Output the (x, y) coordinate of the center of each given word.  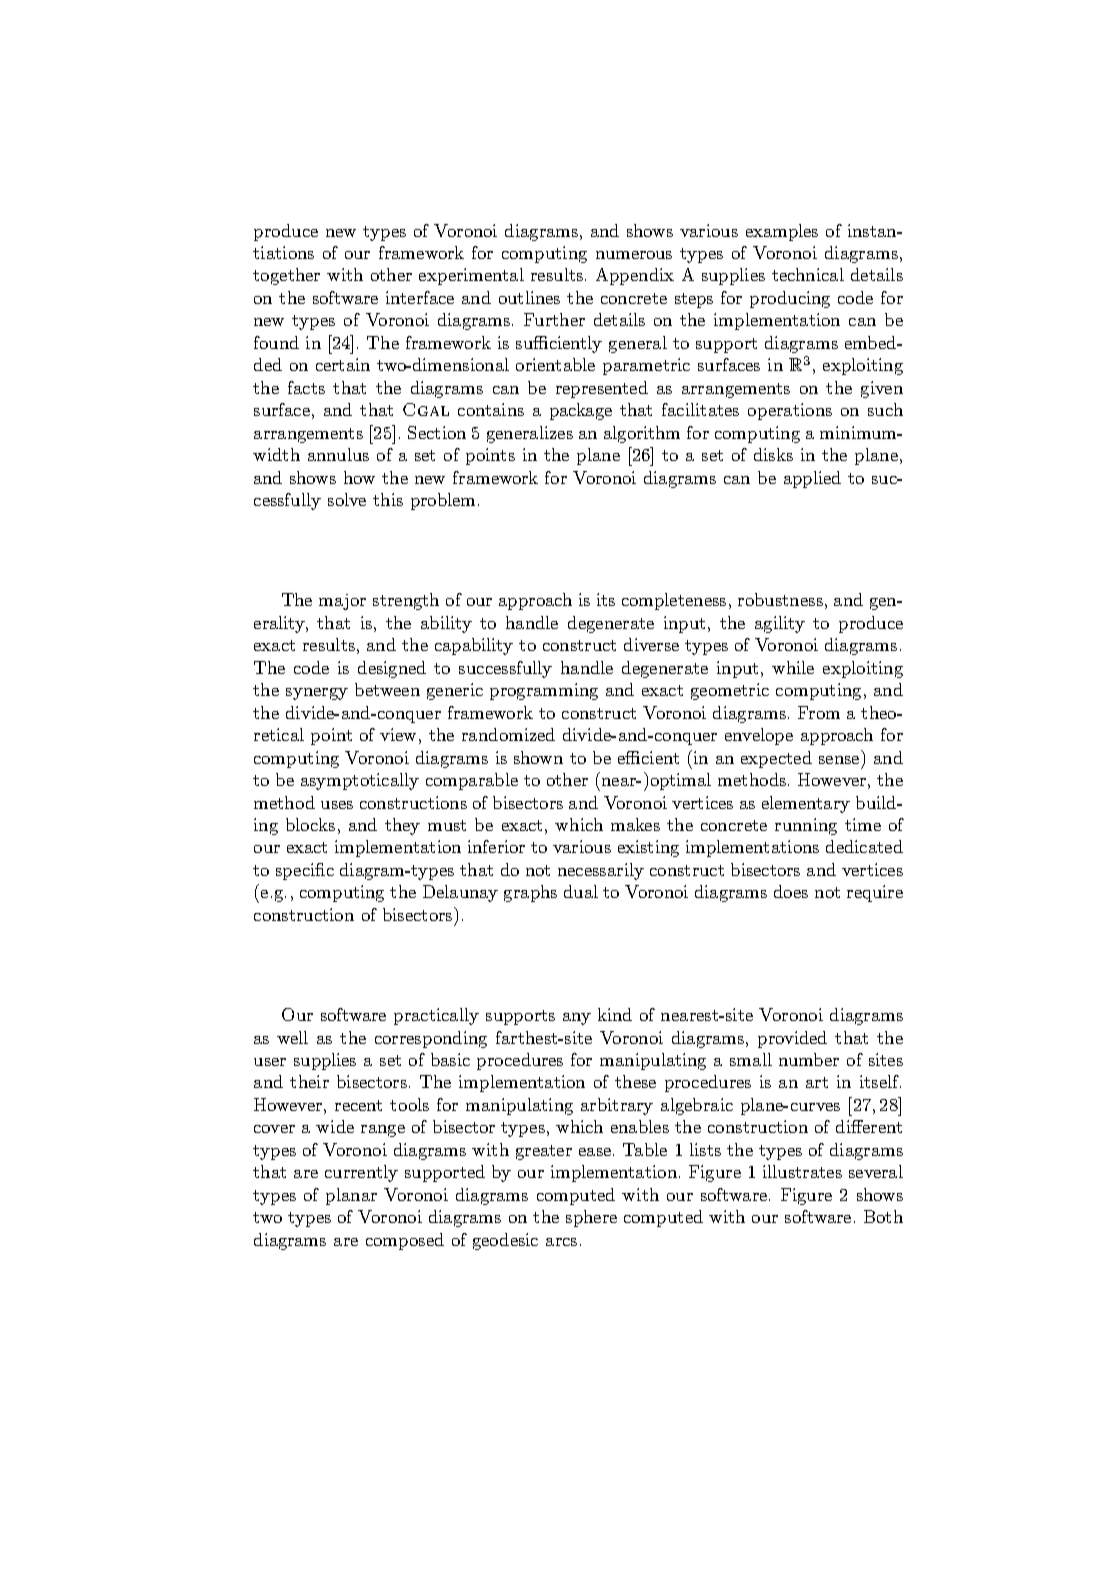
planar (351, 1196)
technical (808, 274)
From (819, 712)
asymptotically (360, 781)
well (292, 1037)
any (577, 1019)
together (286, 276)
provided (792, 1039)
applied (812, 479)
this (388, 499)
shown (538, 757)
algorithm (642, 434)
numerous (634, 255)
